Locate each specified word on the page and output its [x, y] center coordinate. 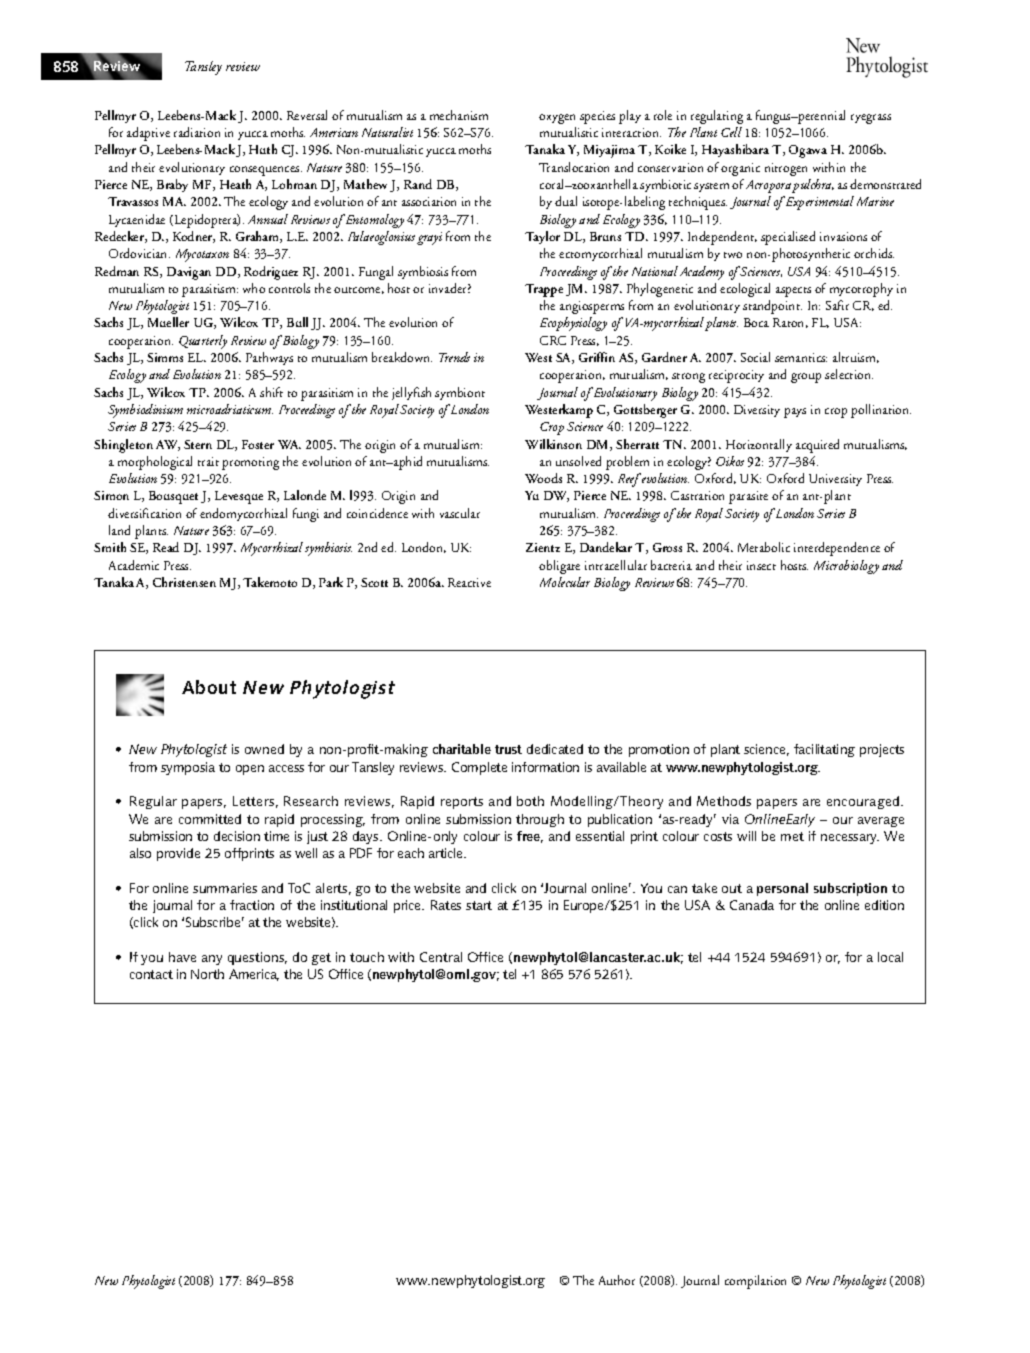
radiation [197, 132]
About [209, 687]
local [890, 957]
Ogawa [808, 151]
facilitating [824, 750]
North [207, 974]
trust [508, 749]
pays [795, 413]
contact [151, 974]
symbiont [460, 393]
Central [441, 957]
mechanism [459, 115]
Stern [198, 444]
